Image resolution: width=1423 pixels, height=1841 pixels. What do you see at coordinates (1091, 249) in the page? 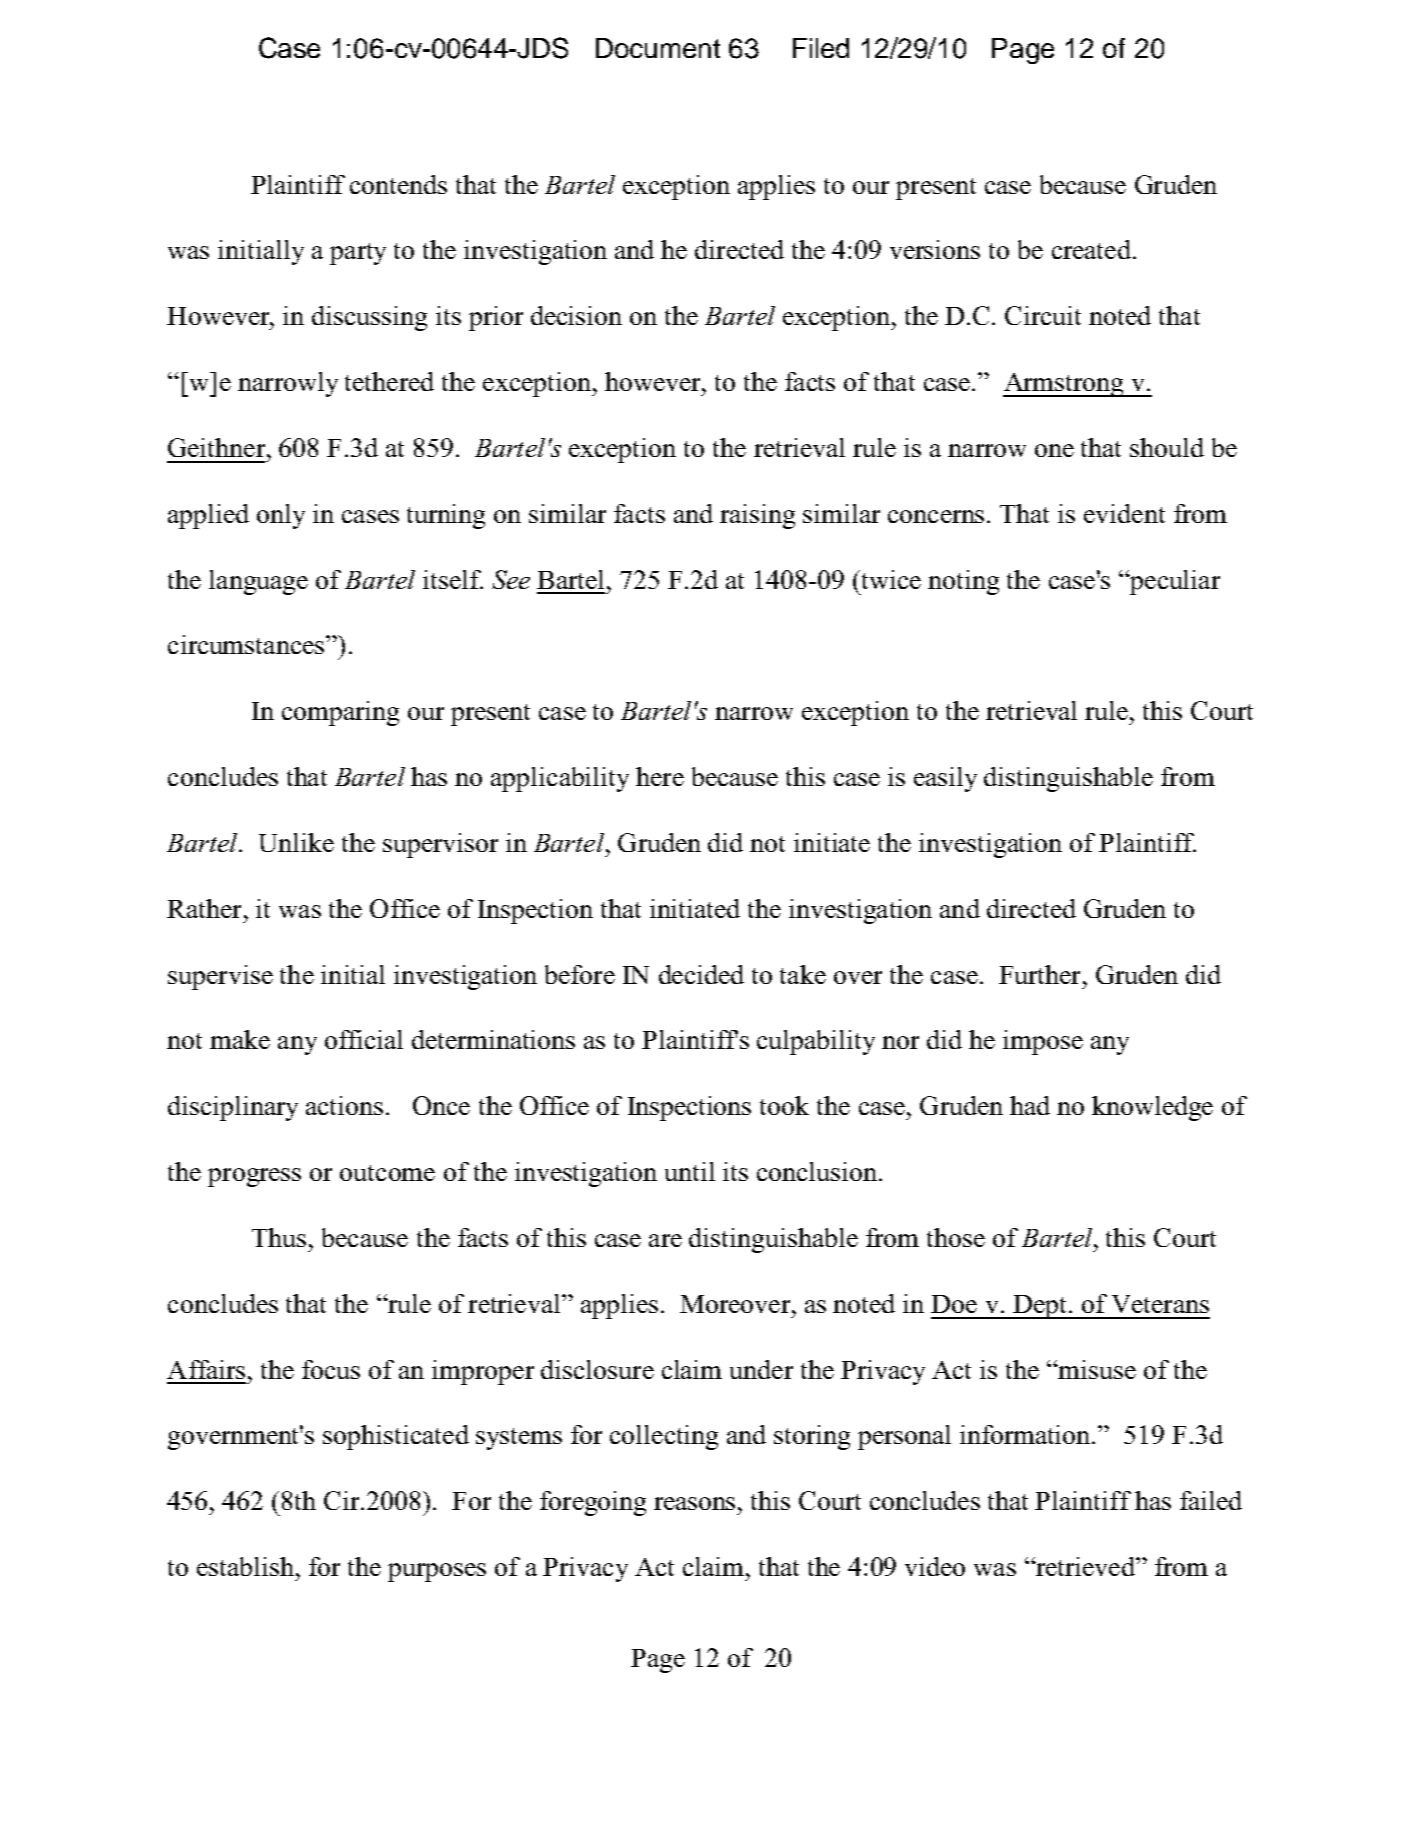
I see `created` at bounding box center [1091, 249].
